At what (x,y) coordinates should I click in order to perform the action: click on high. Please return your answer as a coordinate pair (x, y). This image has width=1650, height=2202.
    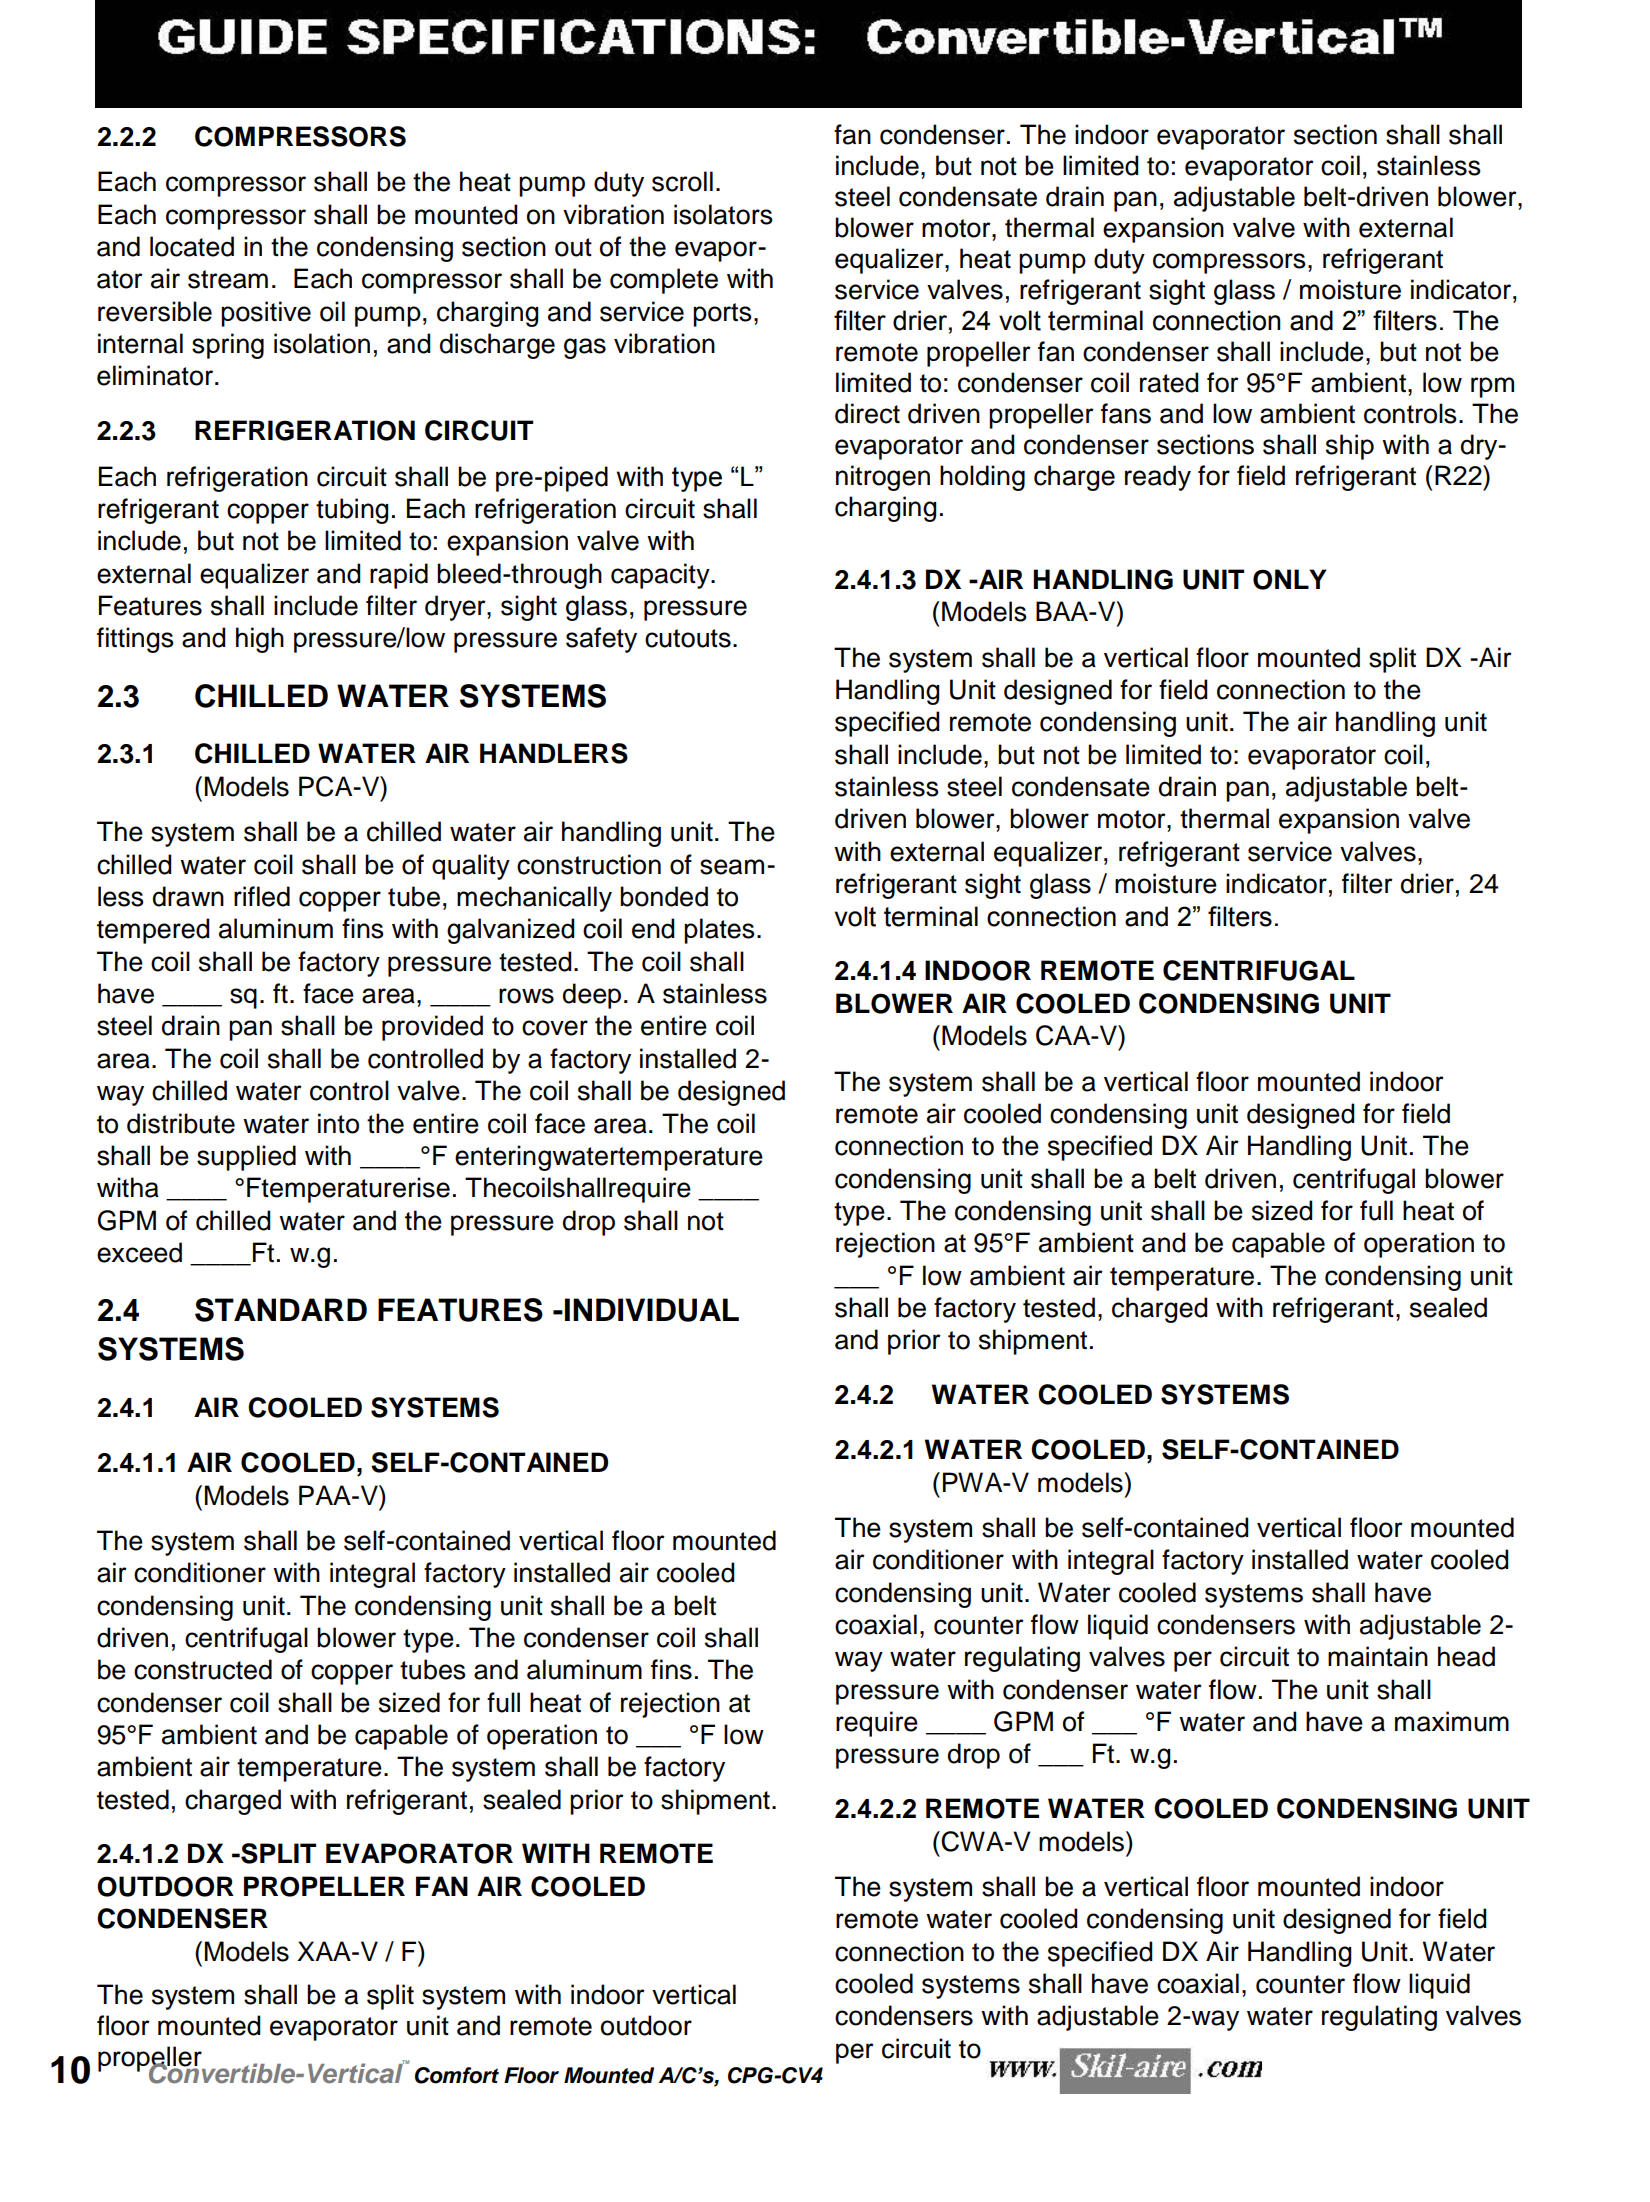
    Looking at the image, I should click on (260, 640).
